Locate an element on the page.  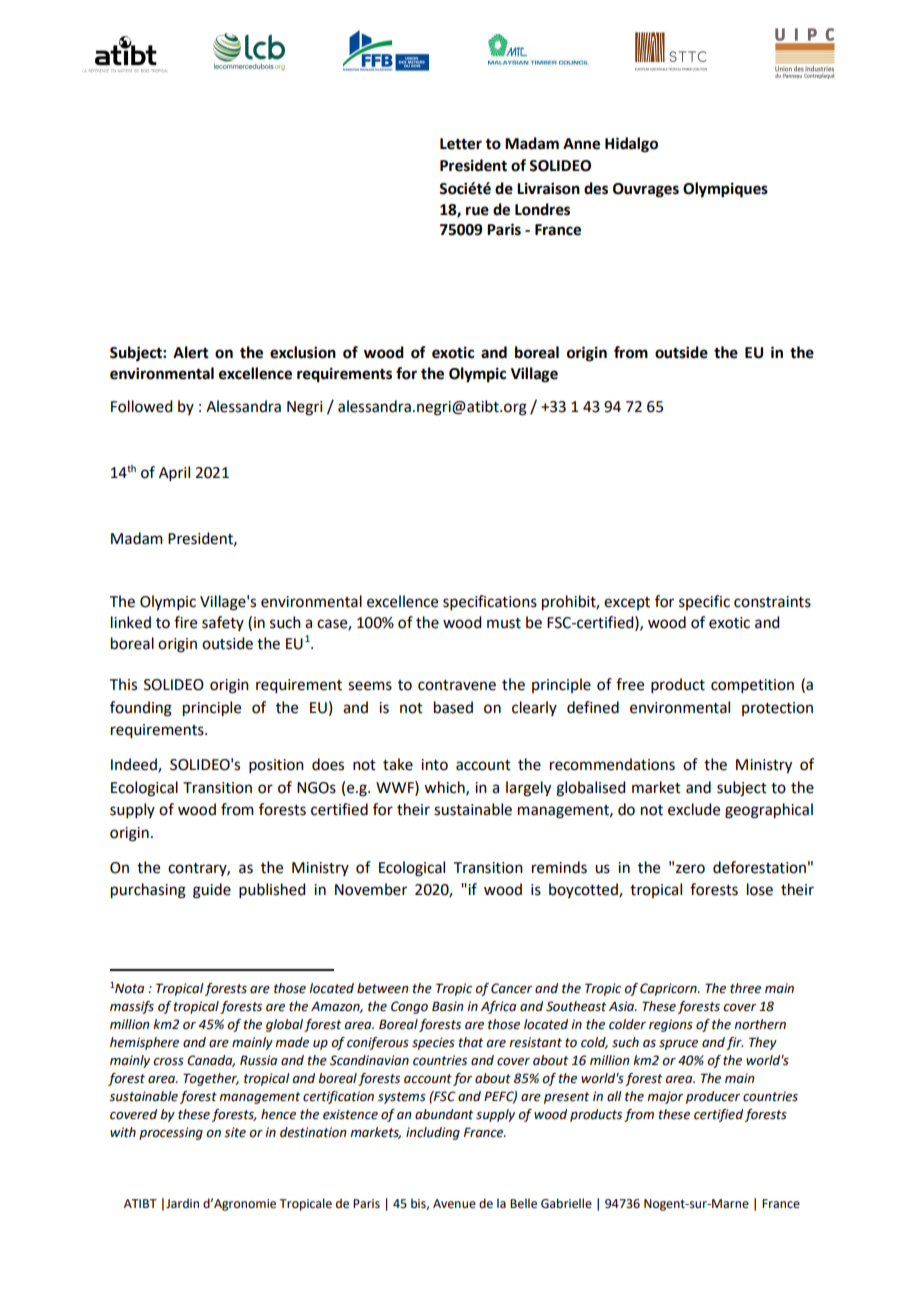
competition is located at coordinates (752, 686).
